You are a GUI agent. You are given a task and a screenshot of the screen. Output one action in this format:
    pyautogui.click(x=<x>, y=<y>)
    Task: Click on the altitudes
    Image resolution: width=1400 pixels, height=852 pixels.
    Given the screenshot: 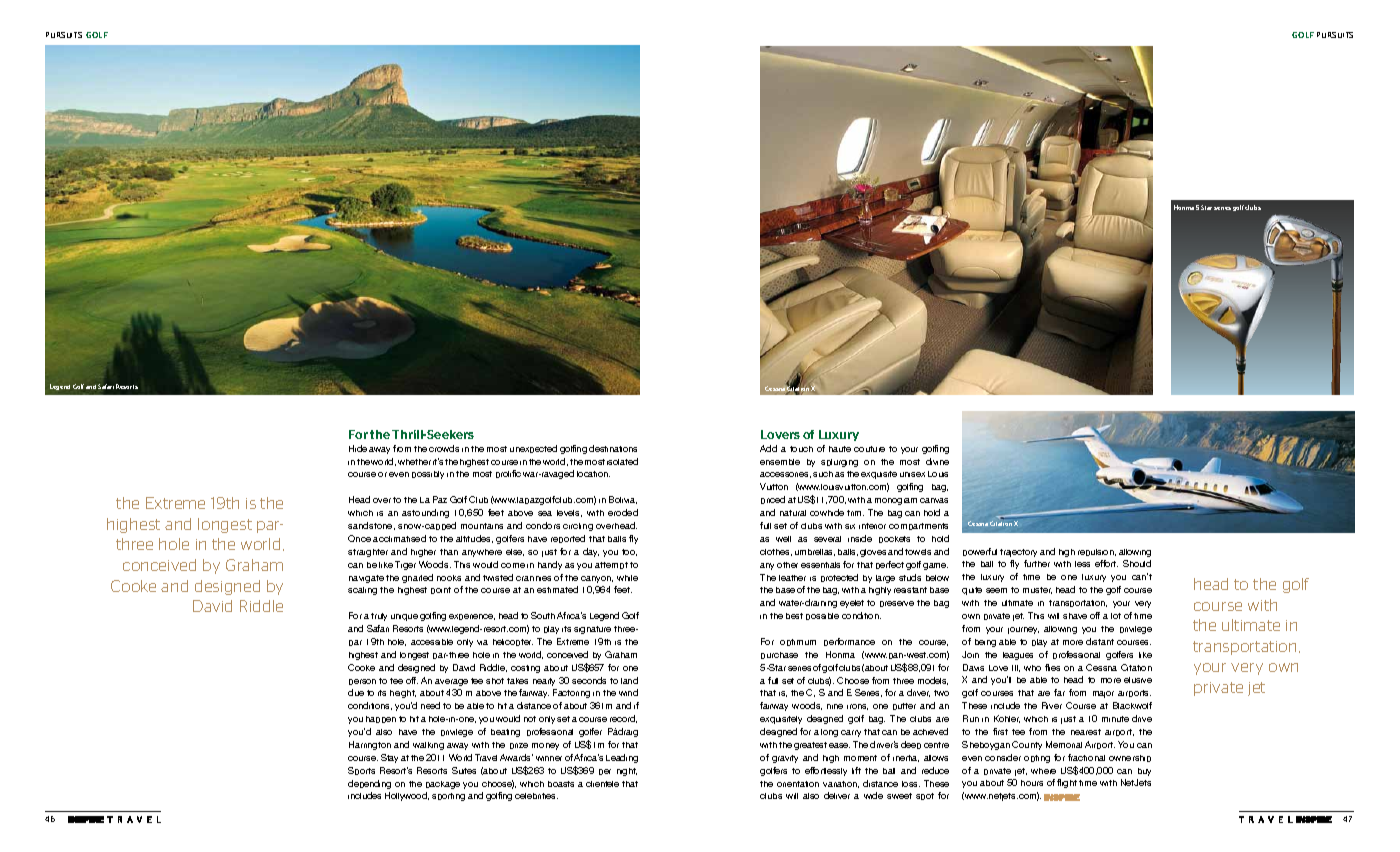 What is the action you would take?
    pyautogui.click(x=474, y=539)
